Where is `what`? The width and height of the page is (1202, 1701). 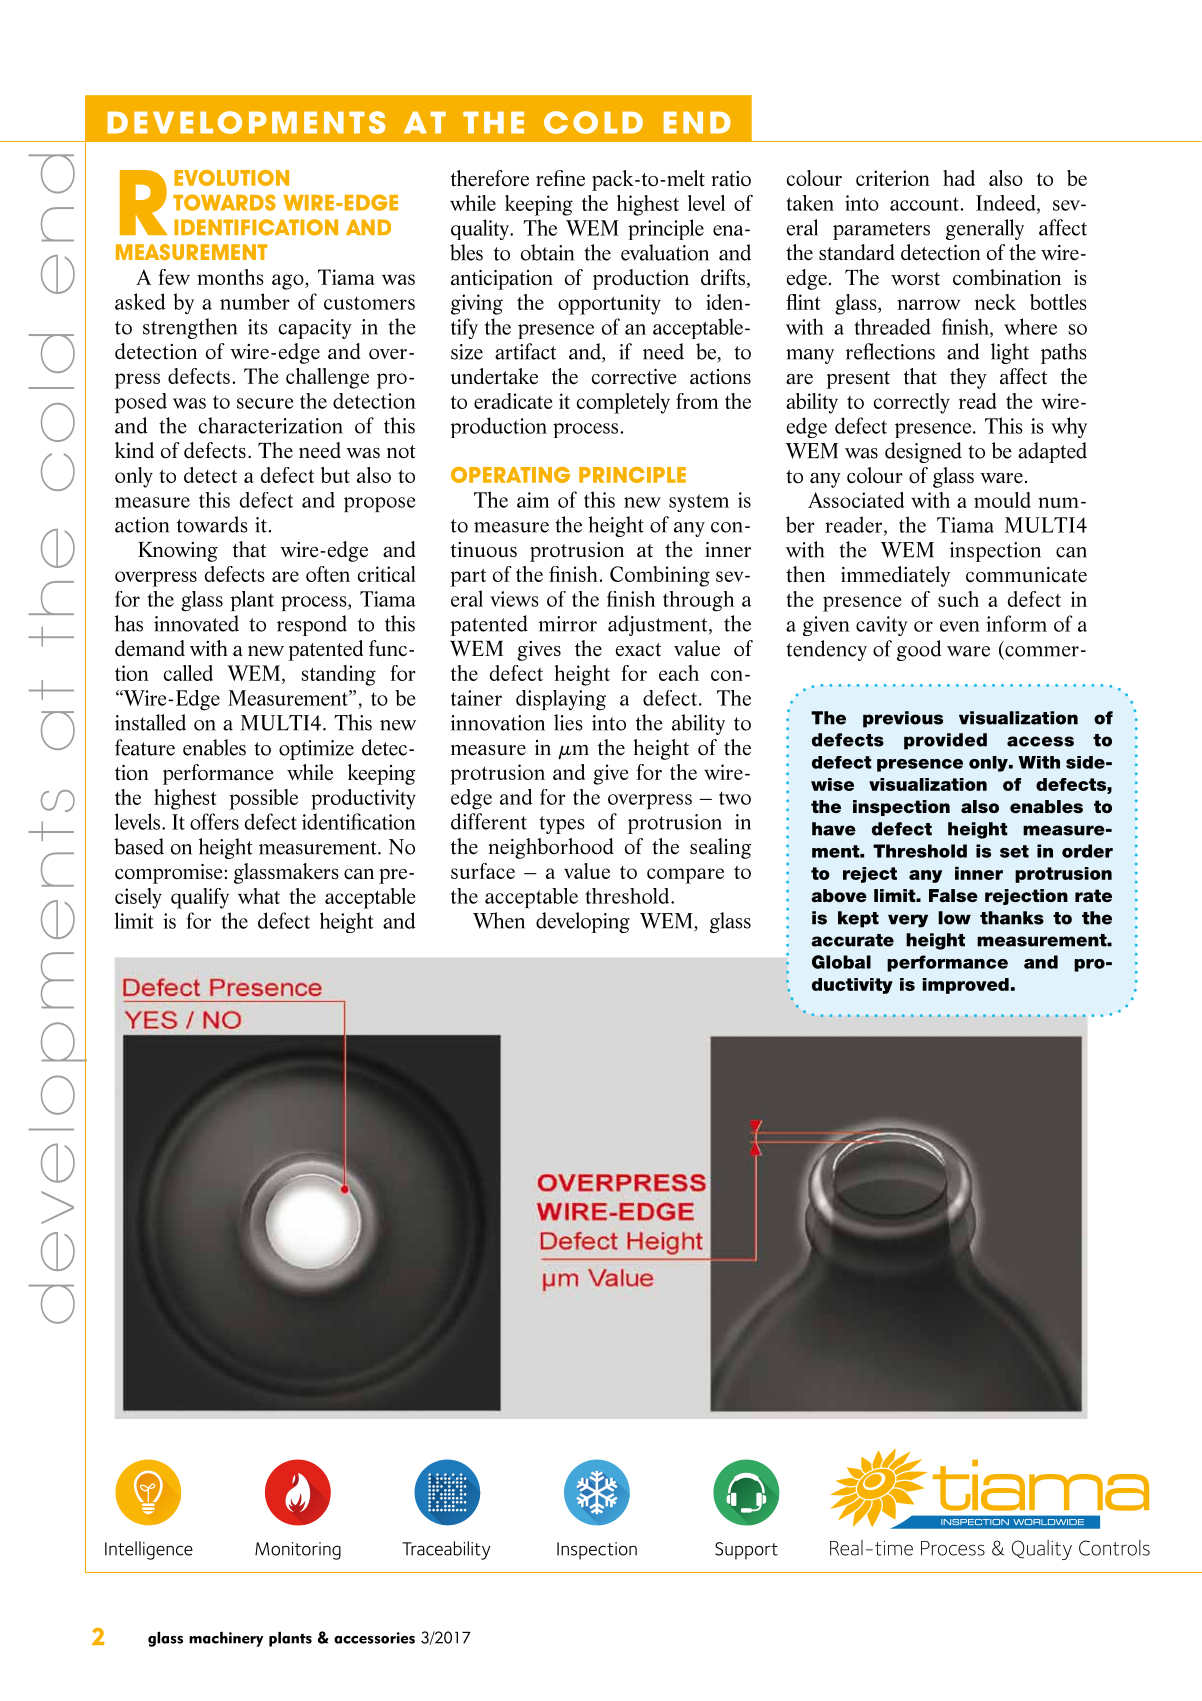 what is located at coordinates (259, 896).
